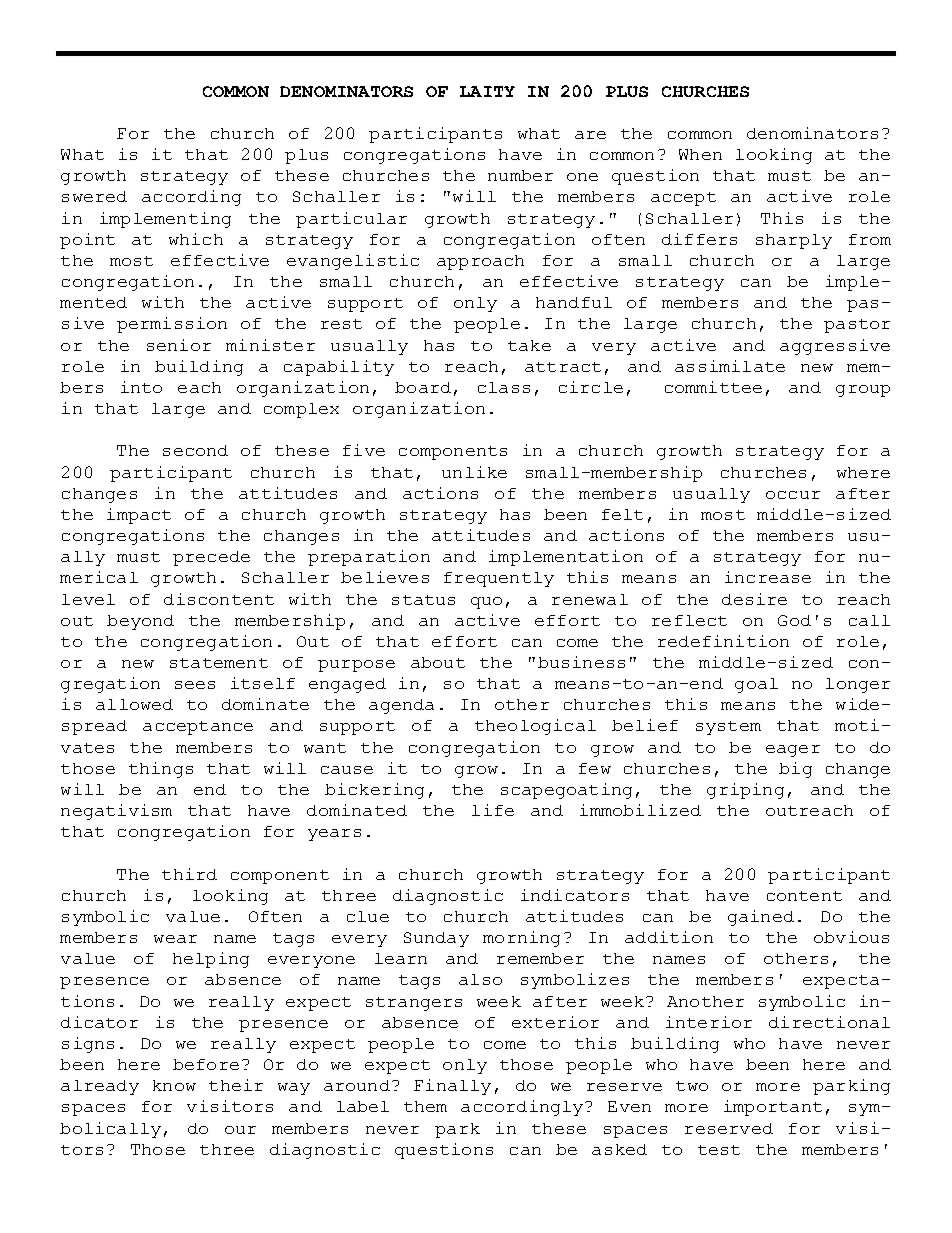 The width and height of the document is (952, 1233). Describe the element at coordinates (493, 810) in the document. I see `life` at that location.
